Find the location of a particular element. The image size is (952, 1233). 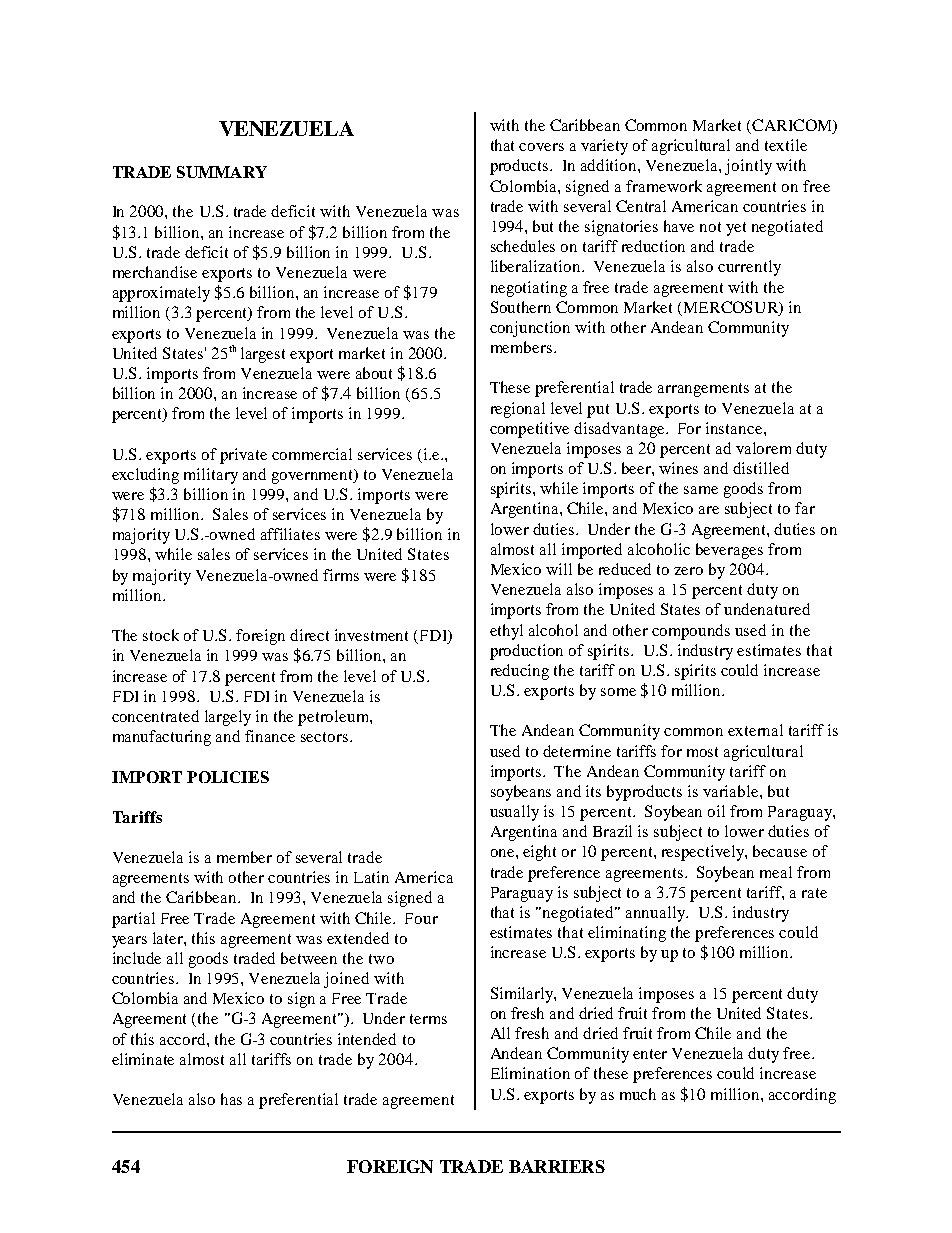

covers is located at coordinates (541, 147).
